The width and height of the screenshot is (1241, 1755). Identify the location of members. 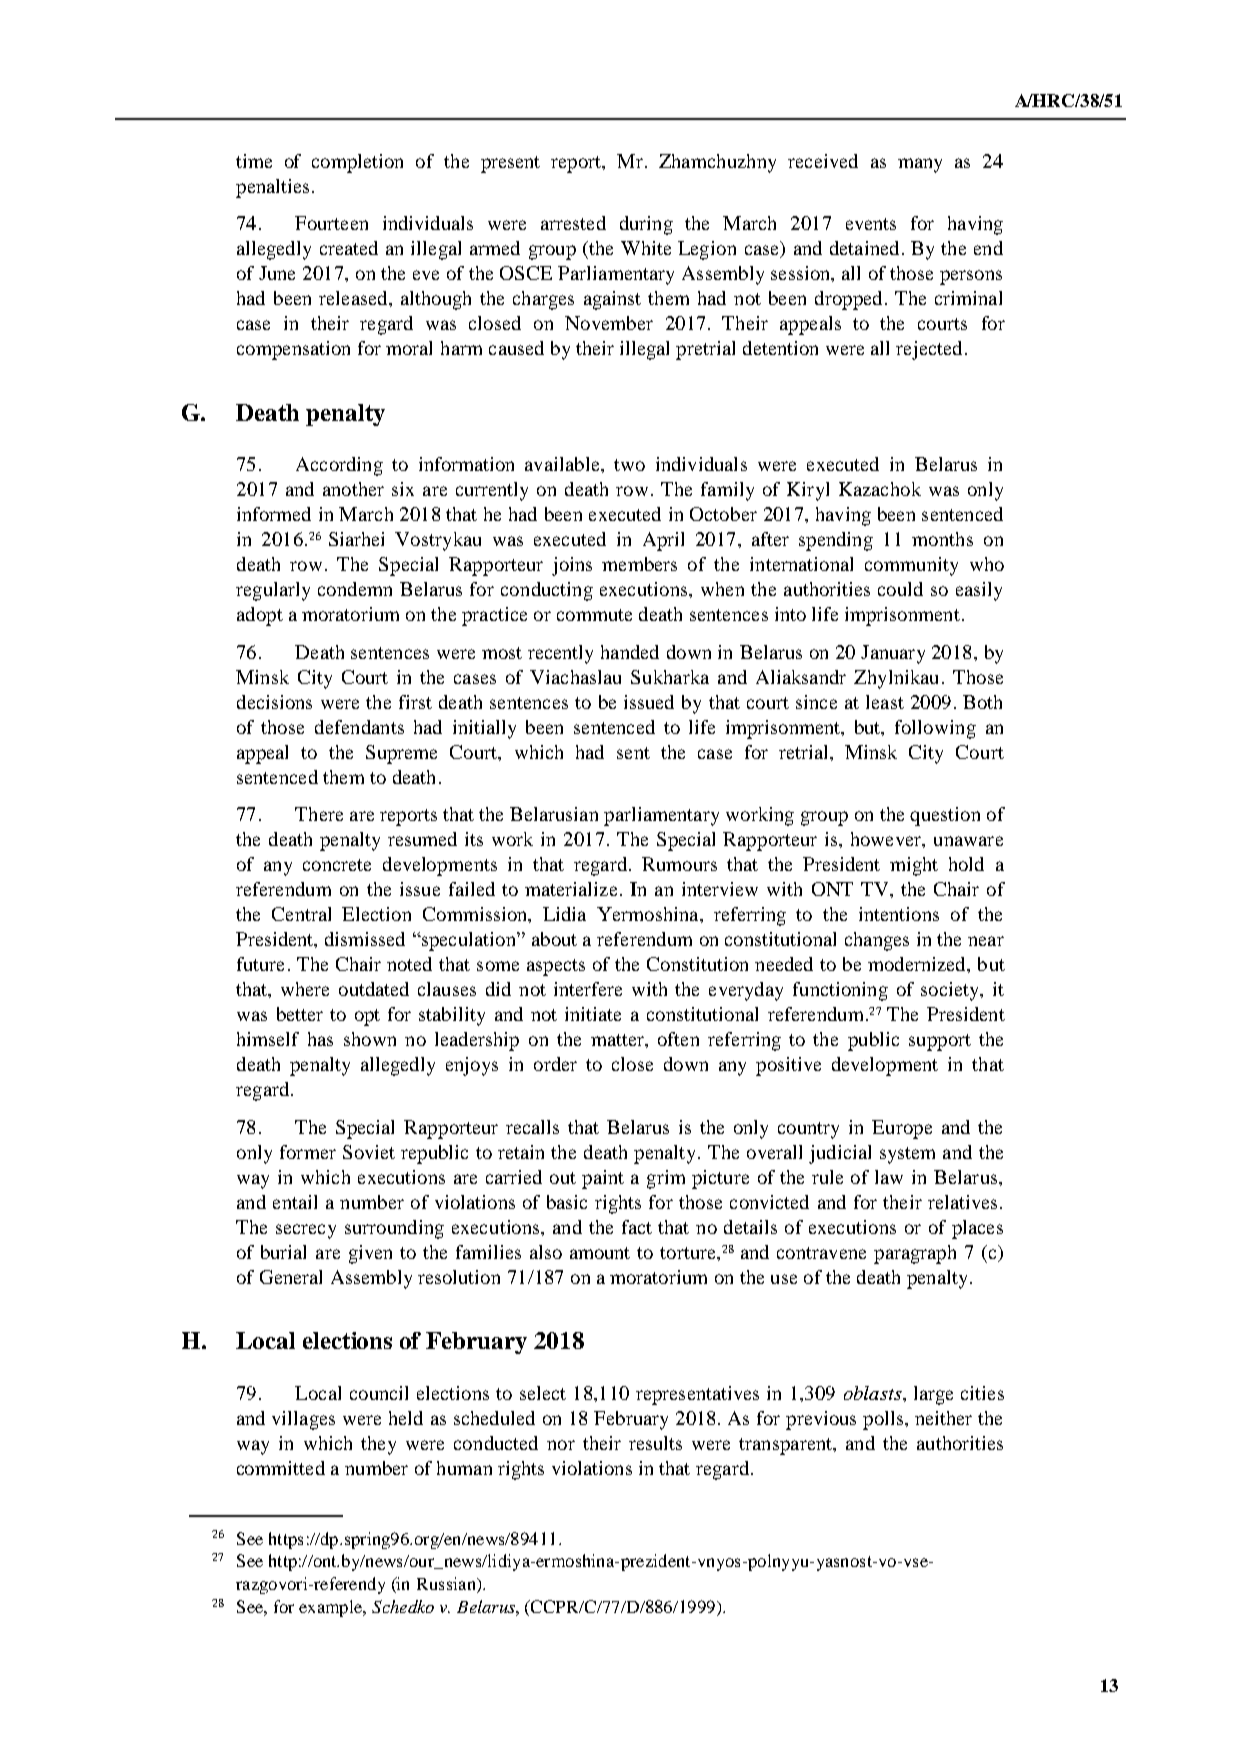
(639, 564).
